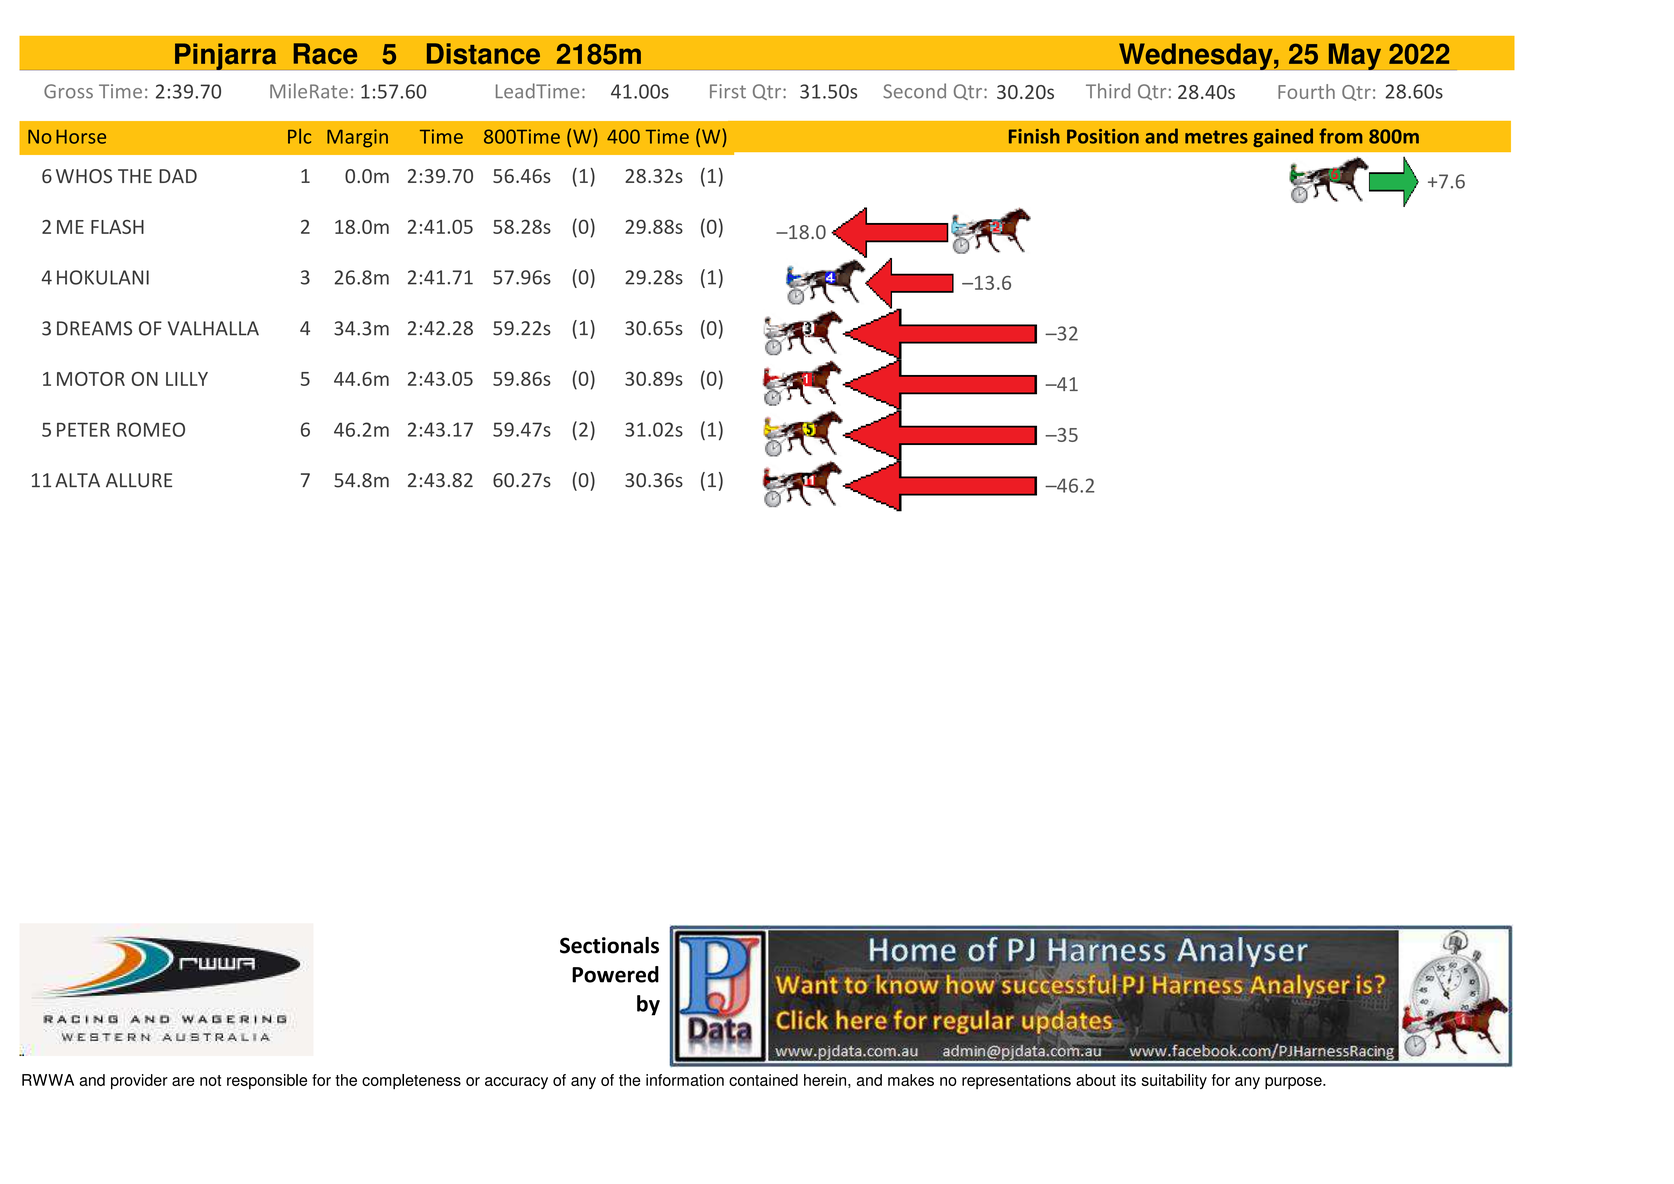  What do you see at coordinates (139, 480) in the screenshot?
I see `ALLURE` at bounding box center [139, 480].
